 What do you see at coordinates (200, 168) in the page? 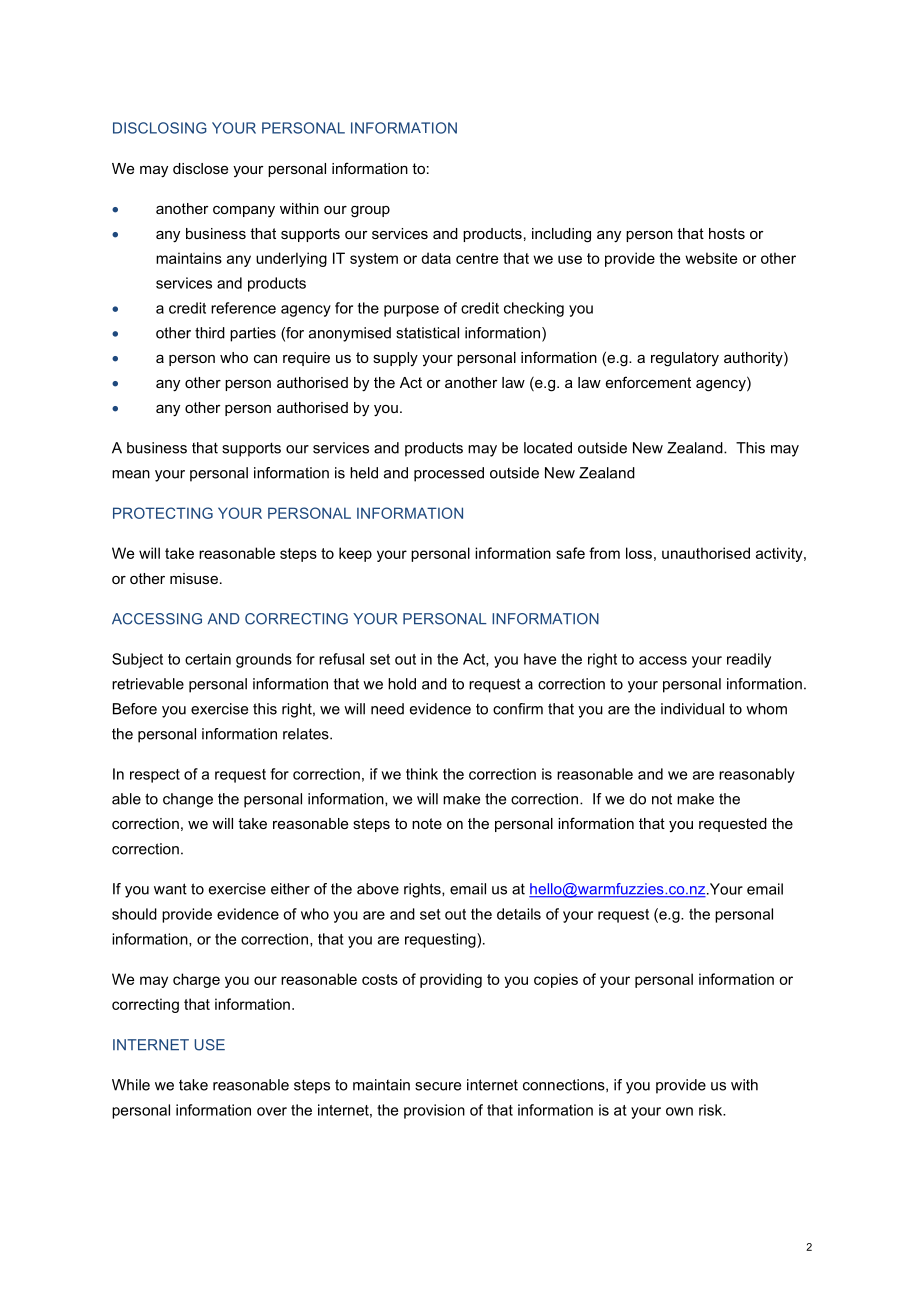
I see `disclose` at bounding box center [200, 168].
